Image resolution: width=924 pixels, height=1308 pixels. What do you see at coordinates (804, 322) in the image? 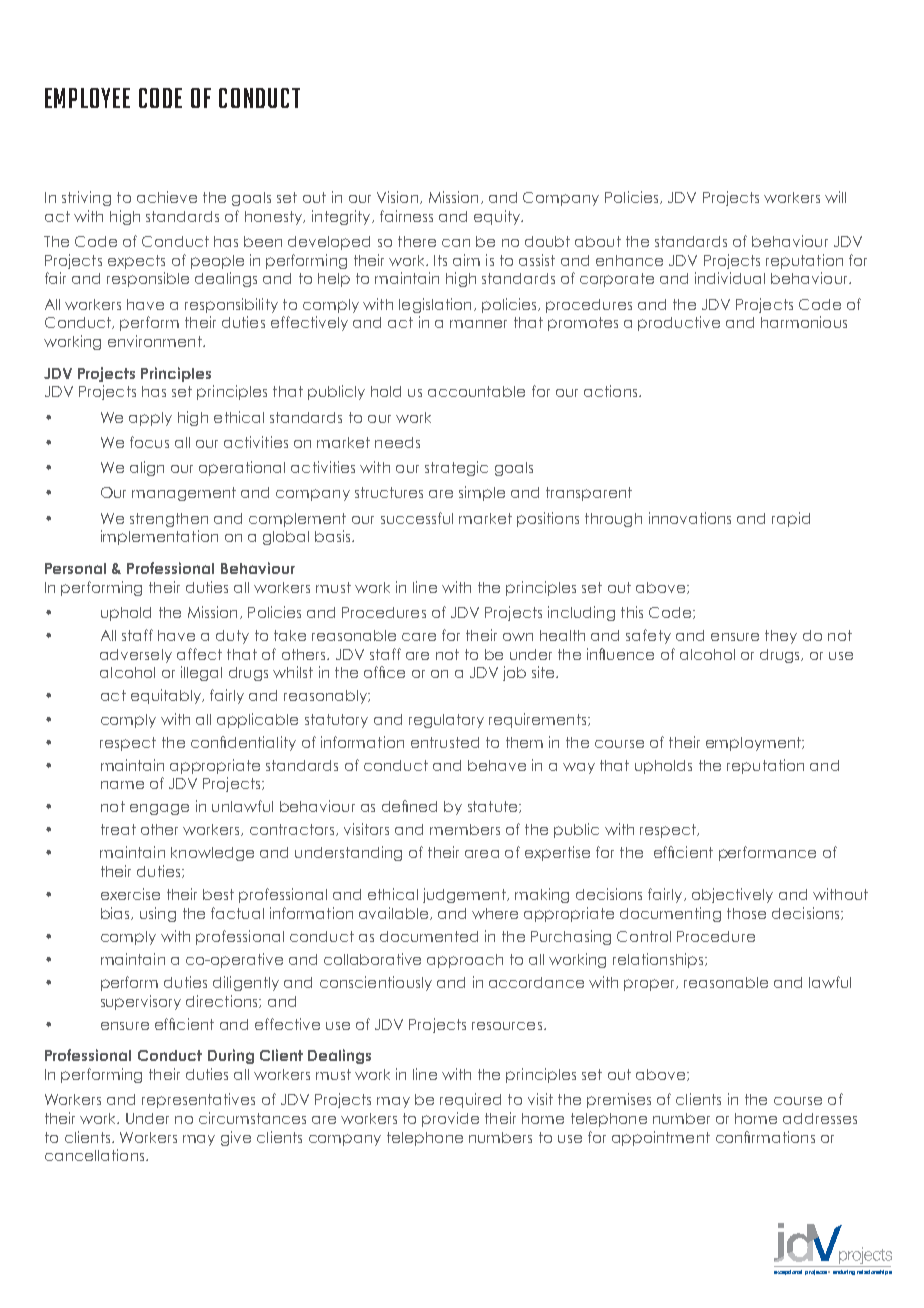
I see `harmonious` at bounding box center [804, 322].
